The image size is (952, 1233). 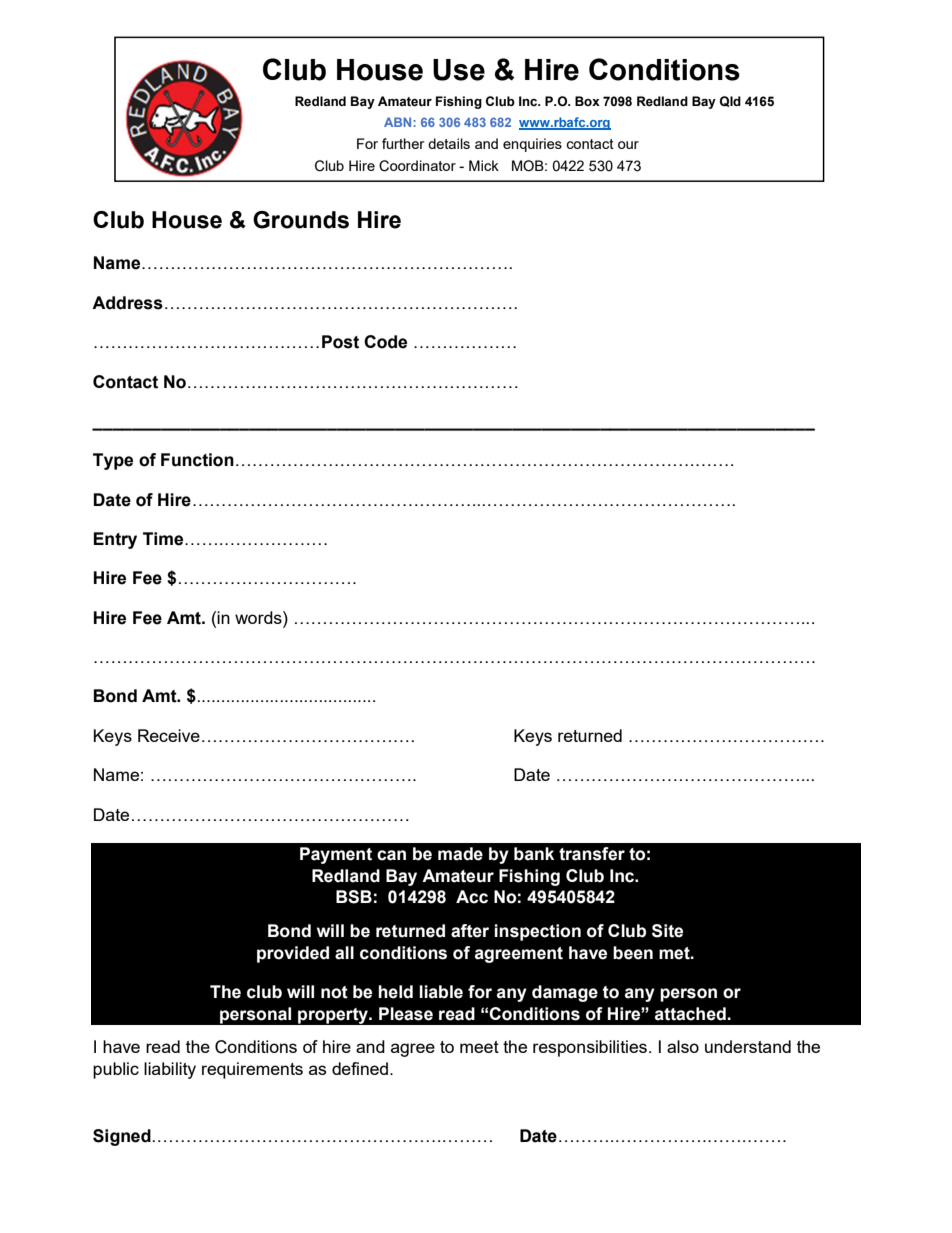 What do you see at coordinates (301, 220) in the page?
I see `Grounds` at bounding box center [301, 220].
